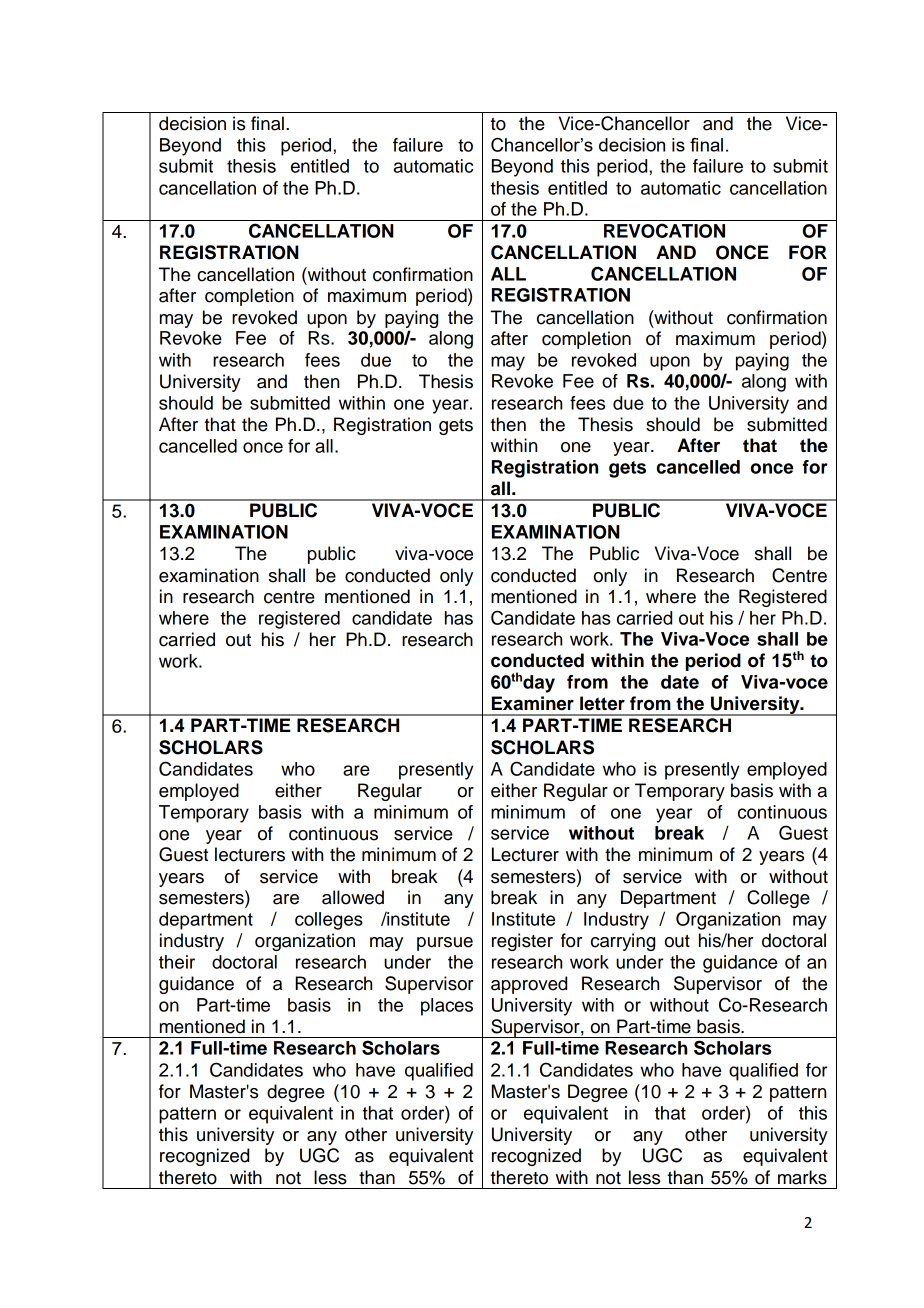 This screenshot has height=1308, width=924. I want to click on approved, so click(529, 985).
